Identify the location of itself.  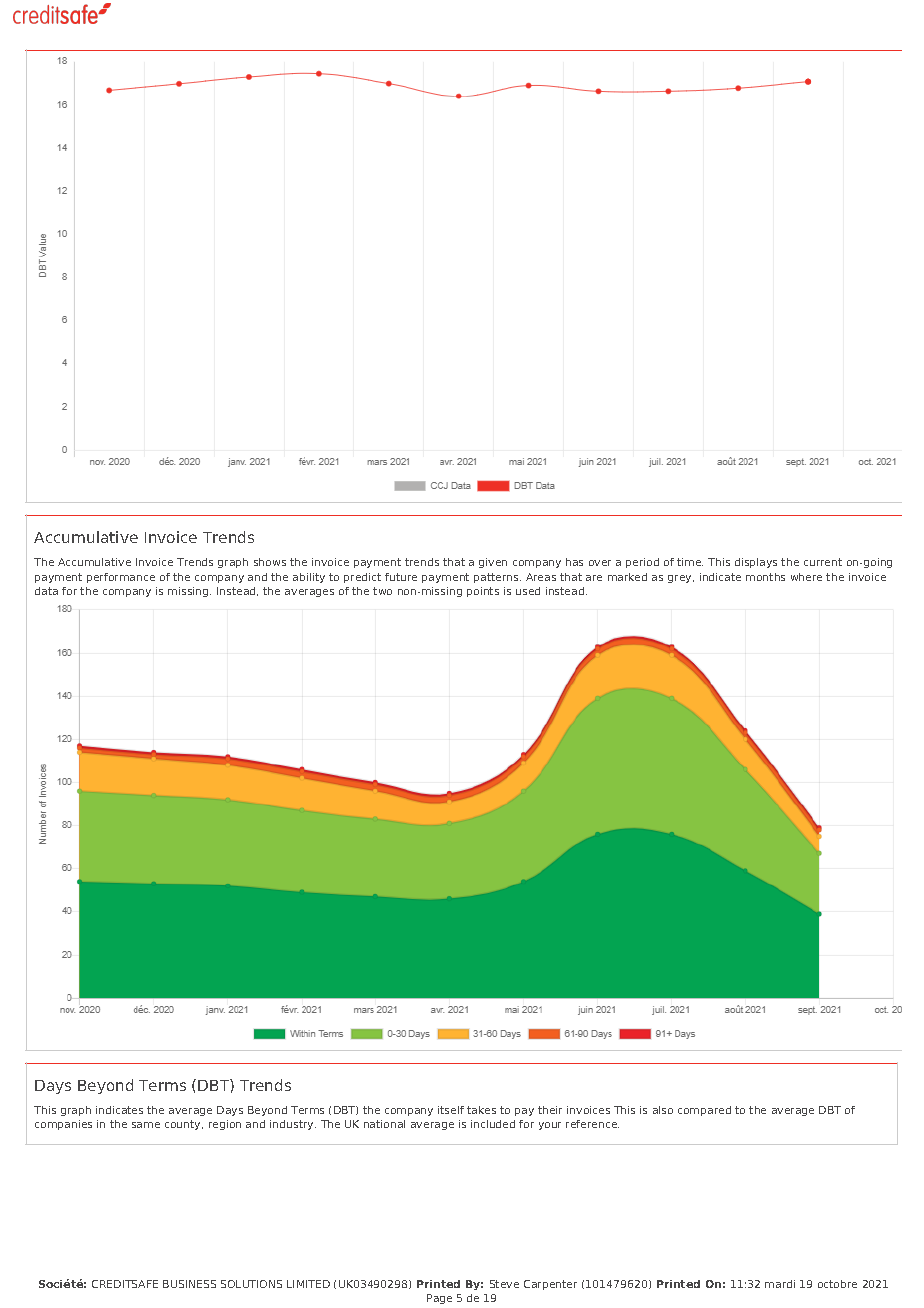
(451, 1110).
